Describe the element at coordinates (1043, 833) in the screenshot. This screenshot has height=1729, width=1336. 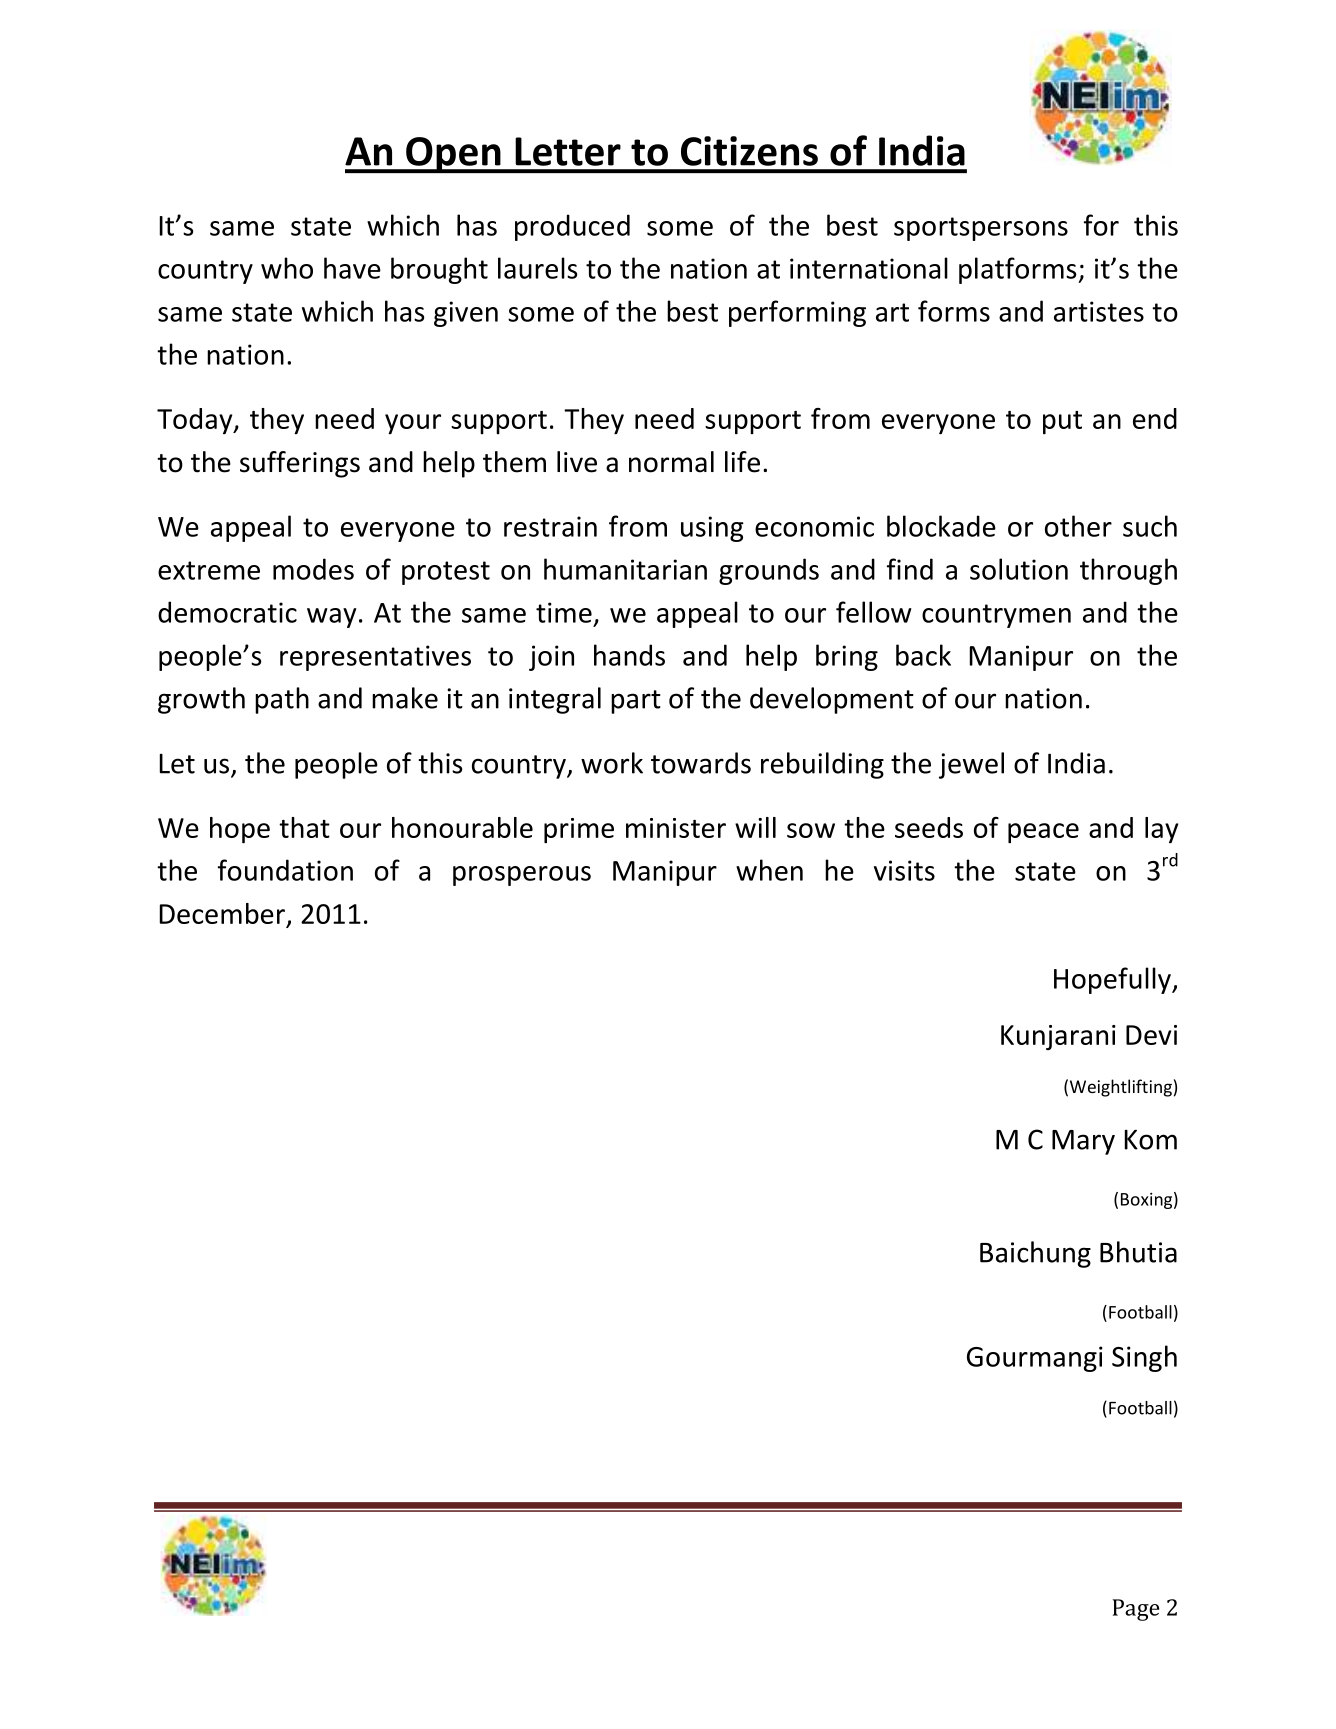
I see `peace` at that location.
